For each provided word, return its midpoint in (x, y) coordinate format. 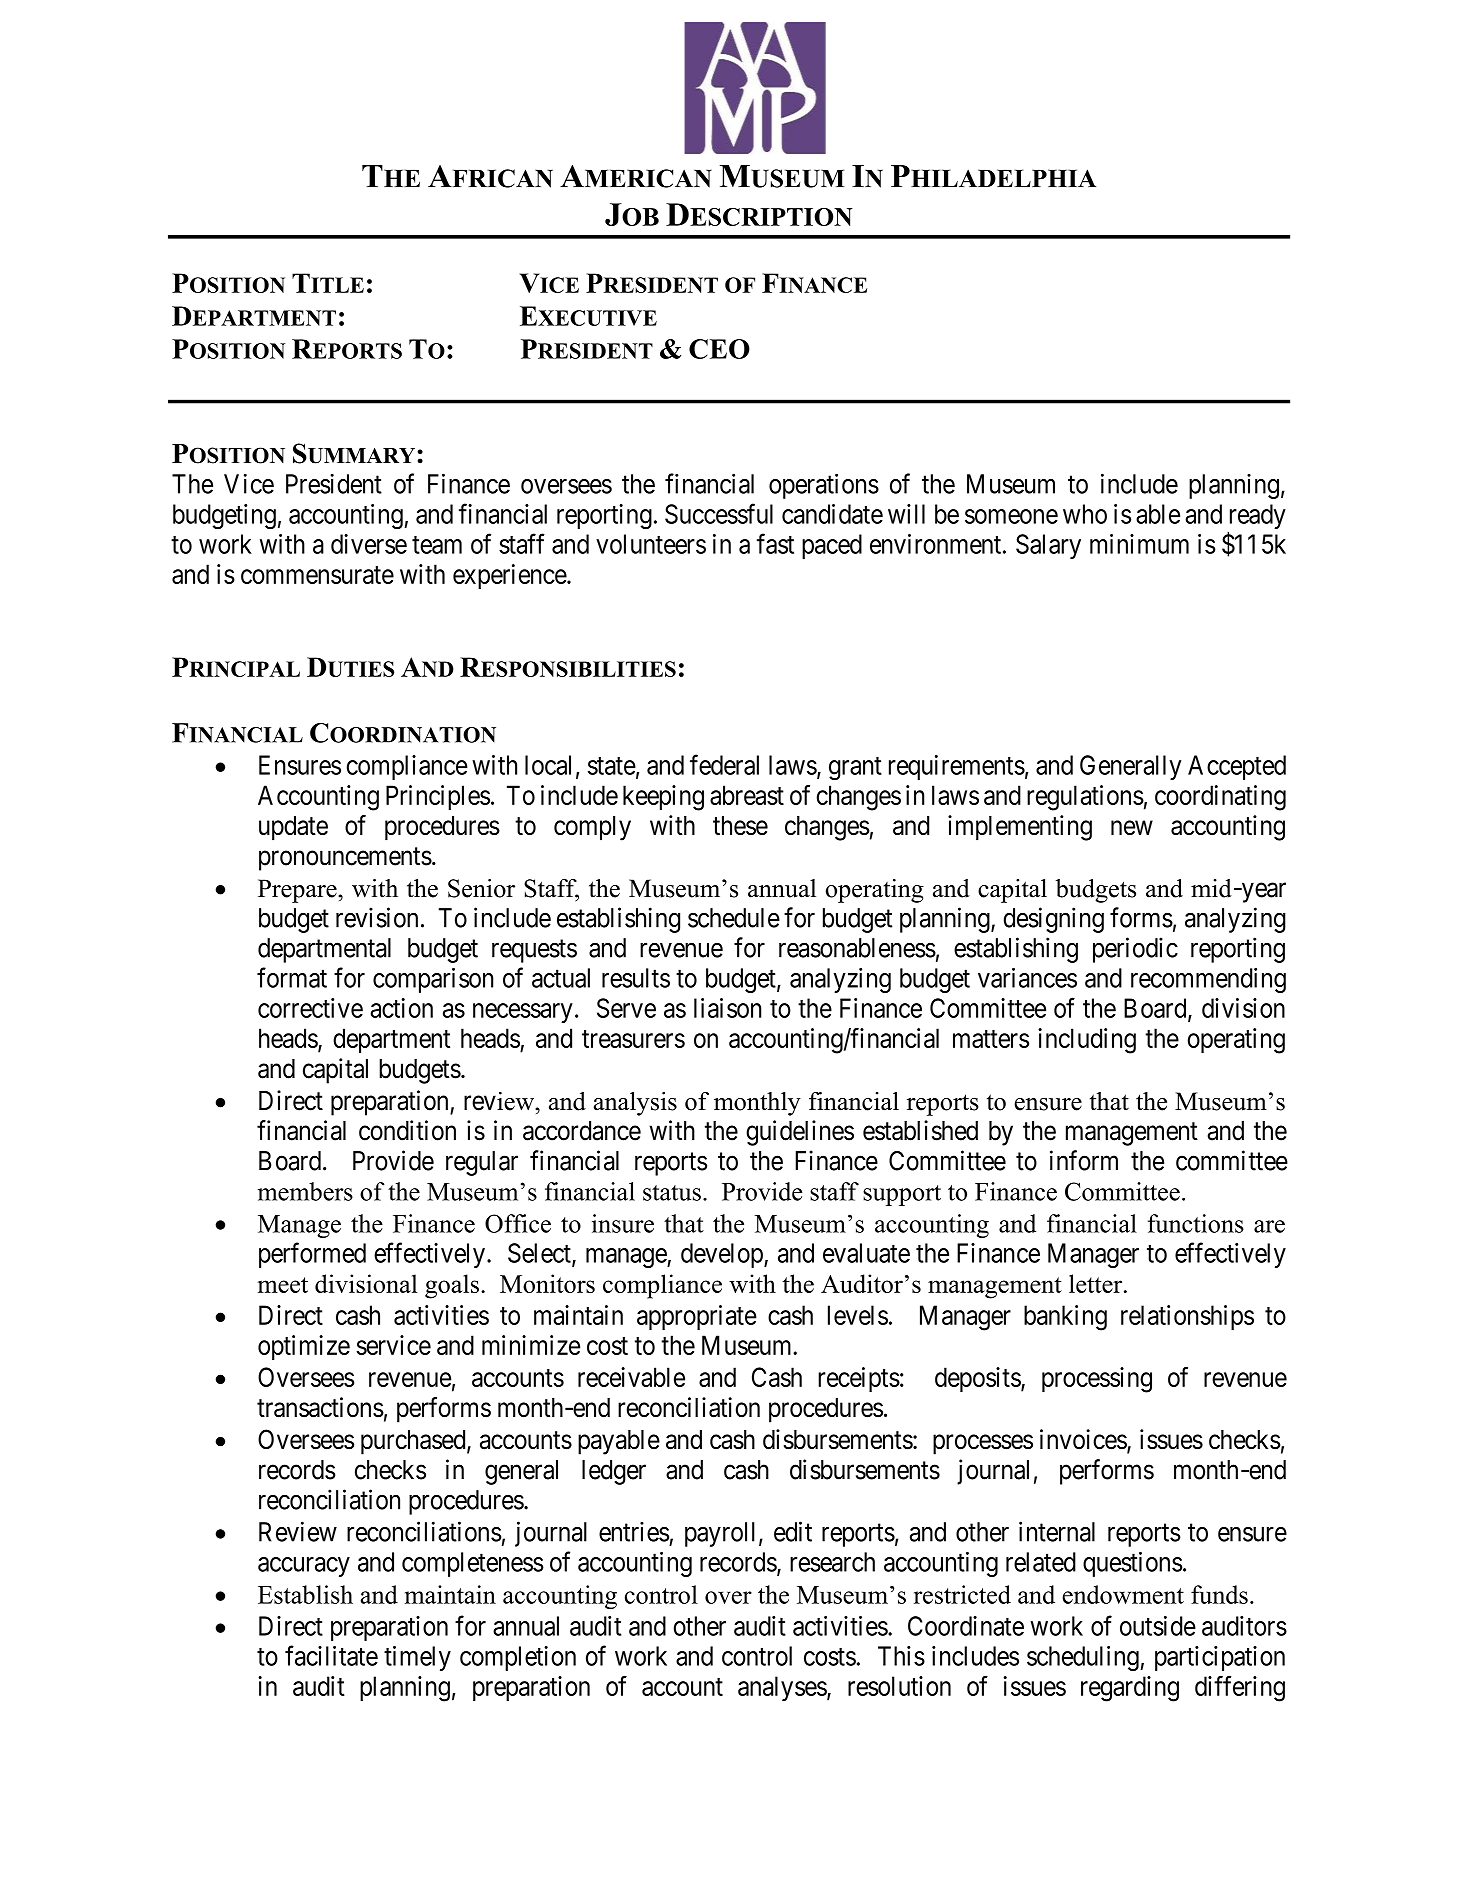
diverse (369, 544)
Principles (438, 797)
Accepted (1237, 767)
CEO (719, 349)
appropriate (697, 1317)
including (1087, 1041)
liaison (727, 1008)
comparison (433, 980)
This (901, 1656)
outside (1158, 1626)
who (1085, 514)
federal (724, 764)
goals (452, 1286)
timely (417, 1658)
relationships (1187, 1317)
